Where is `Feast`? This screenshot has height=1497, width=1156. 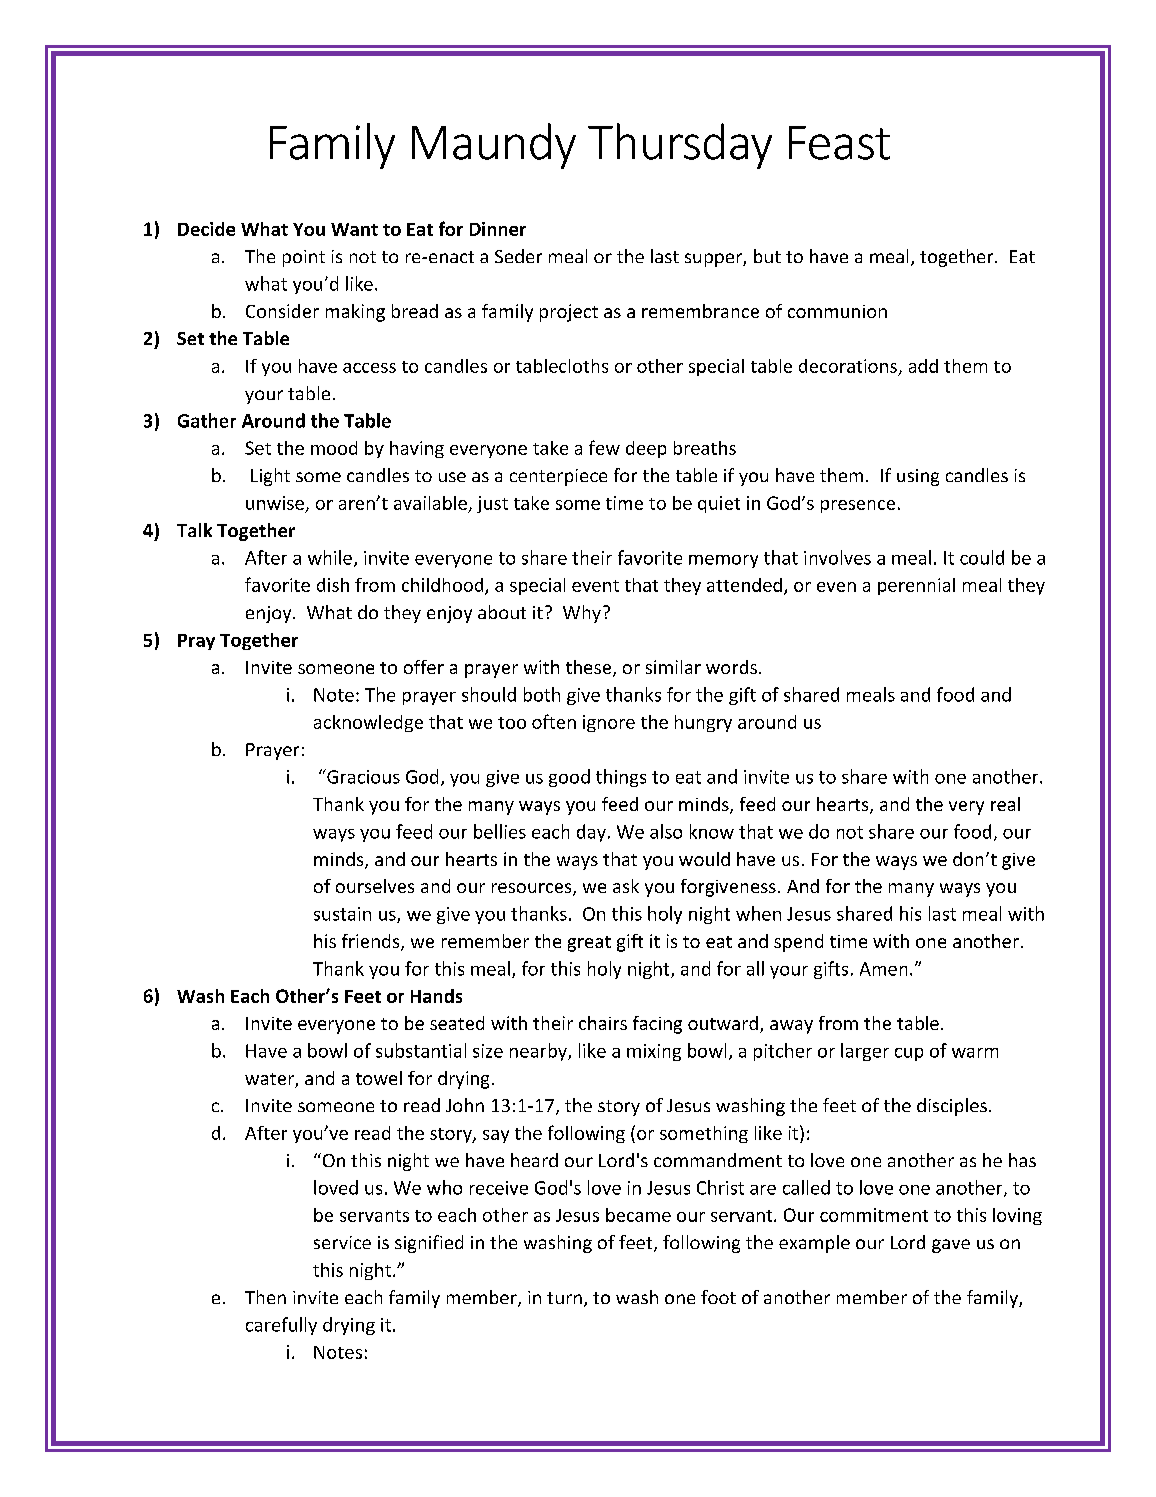 Feast is located at coordinates (839, 143).
